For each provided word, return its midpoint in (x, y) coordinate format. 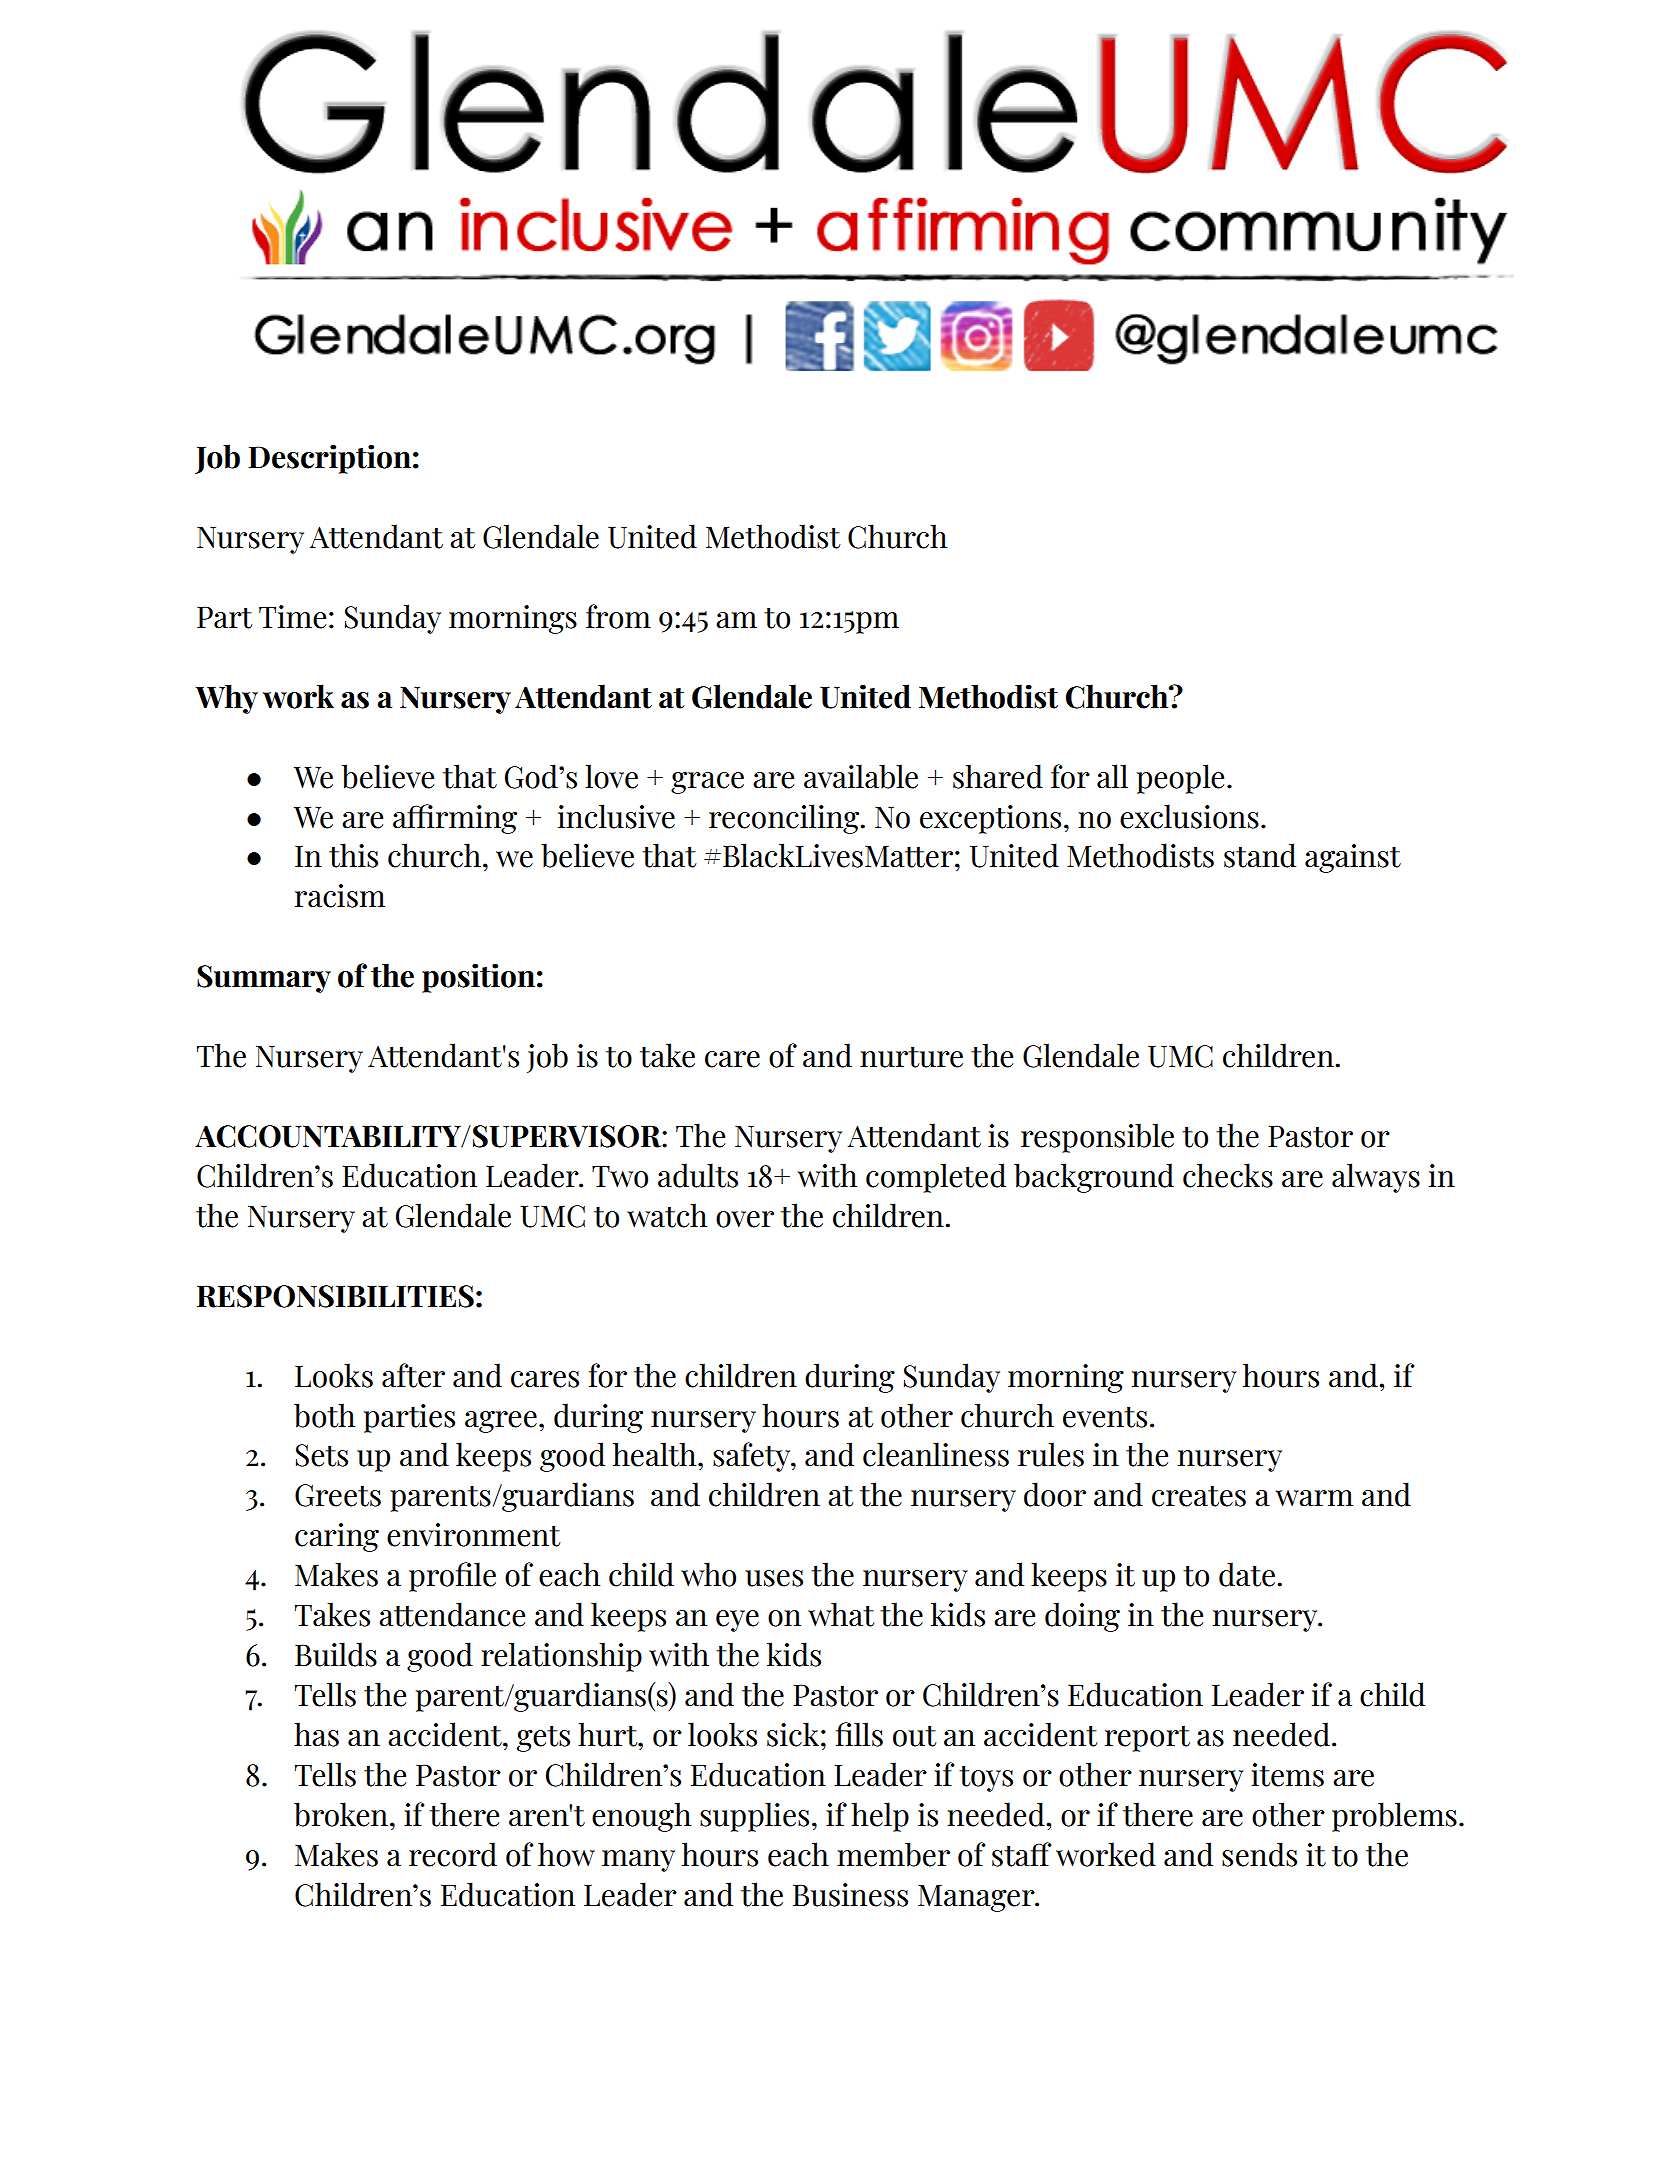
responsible (1097, 1138)
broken (342, 1814)
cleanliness (936, 1454)
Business (850, 1895)
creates (1199, 1496)
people (1180, 779)
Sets (321, 1455)
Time (292, 617)
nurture (911, 1057)
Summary (264, 979)
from (618, 616)
